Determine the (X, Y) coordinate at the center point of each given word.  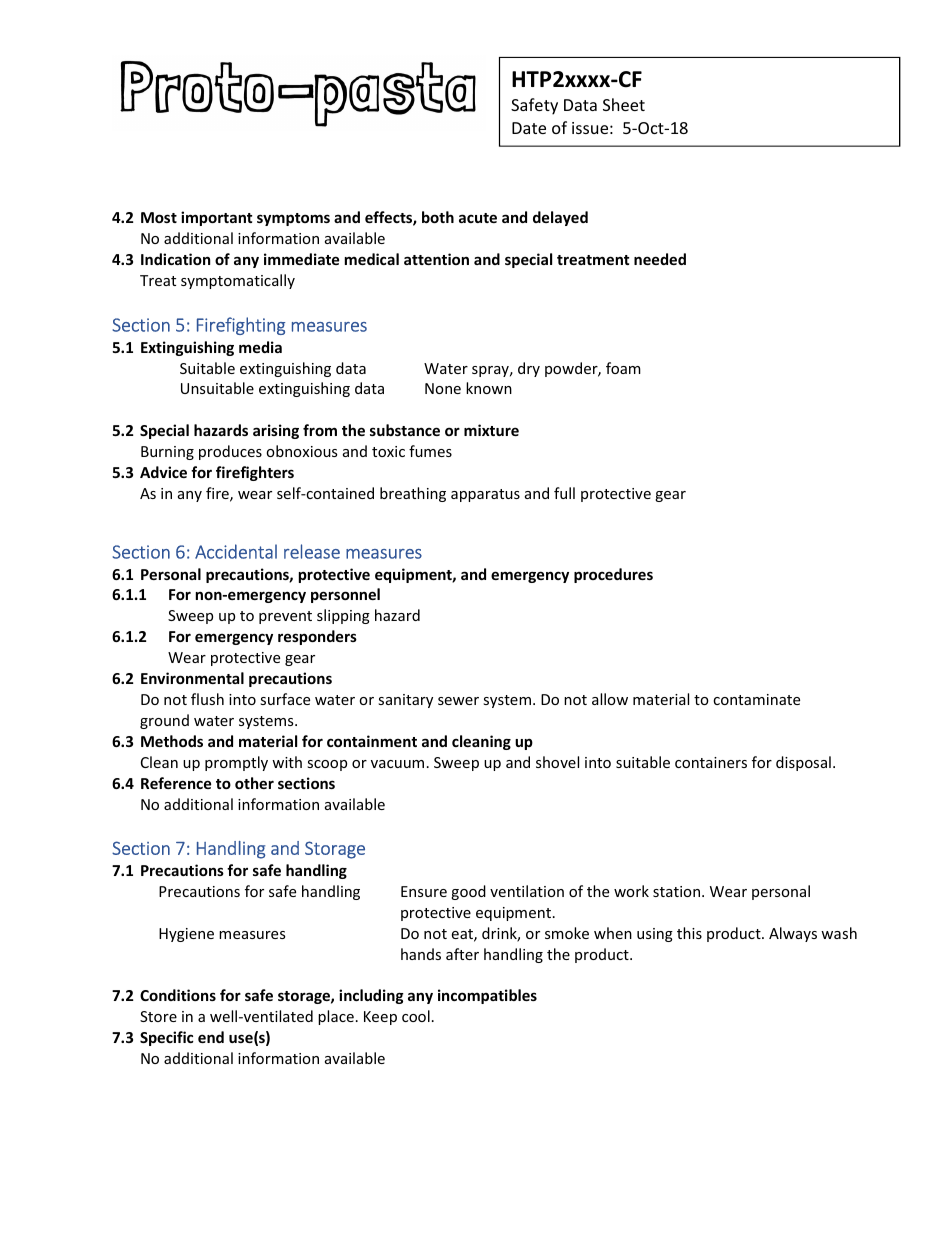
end (211, 1037)
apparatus (485, 495)
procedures (613, 575)
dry (529, 369)
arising (276, 431)
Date (529, 128)
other (254, 783)
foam (623, 368)
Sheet (624, 104)
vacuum (397, 764)
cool (416, 1016)
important (216, 218)
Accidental (236, 551)
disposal (803, 763)
